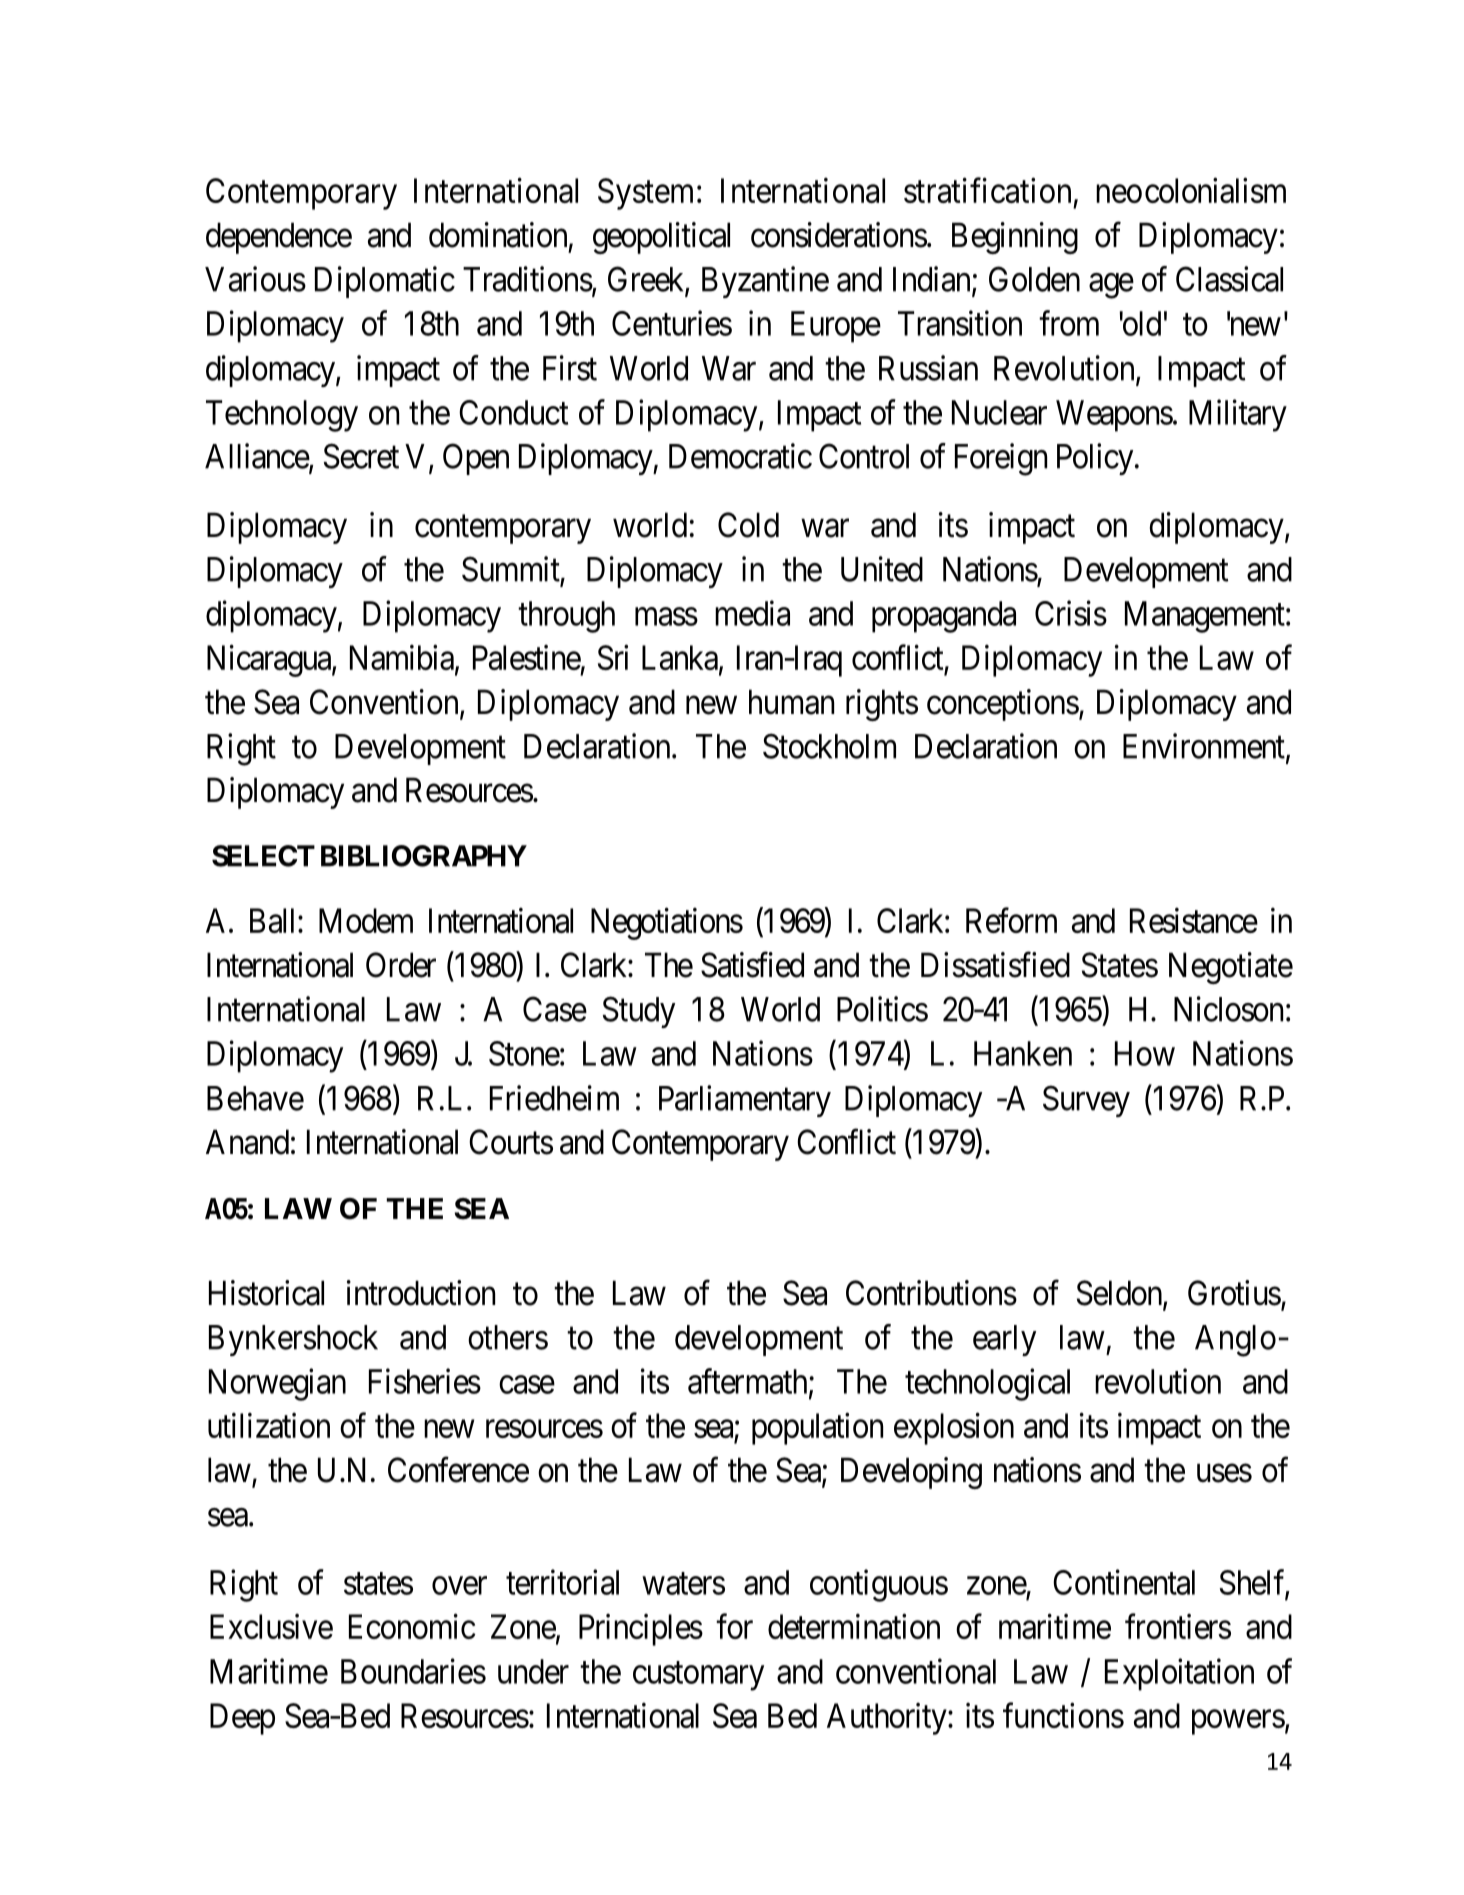 Image resolution: width=1464 pixels, height=1895 pixels. Describe the element at coordinates (412, 1626) in the image. I see `Economic` at that location.
